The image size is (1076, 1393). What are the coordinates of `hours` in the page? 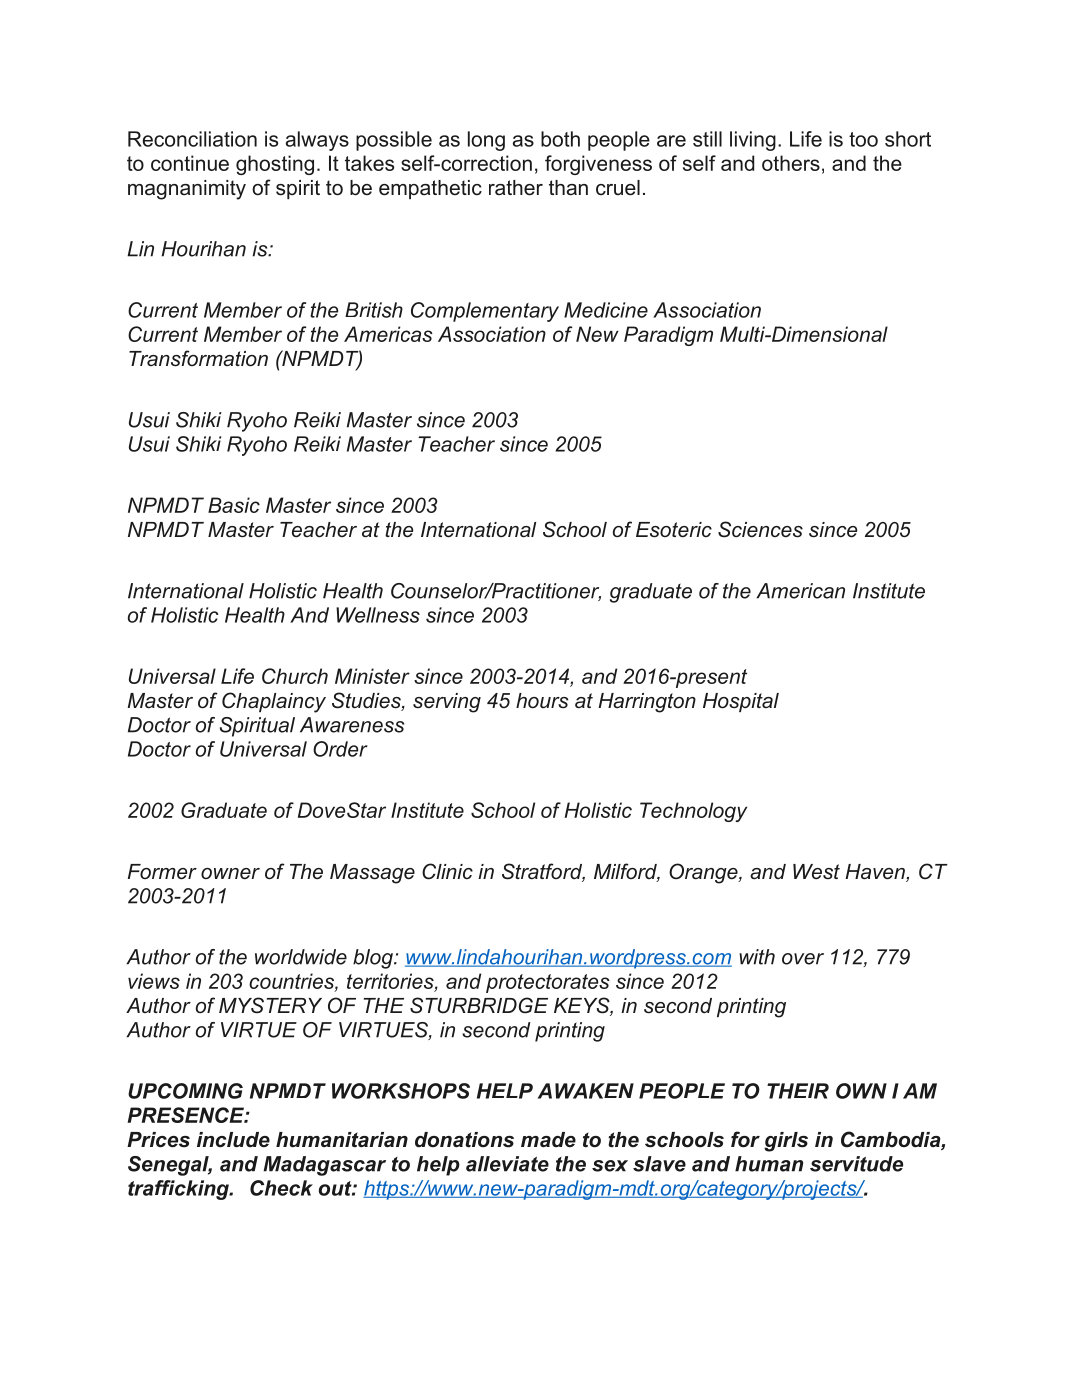 It's located at (542, 701).
